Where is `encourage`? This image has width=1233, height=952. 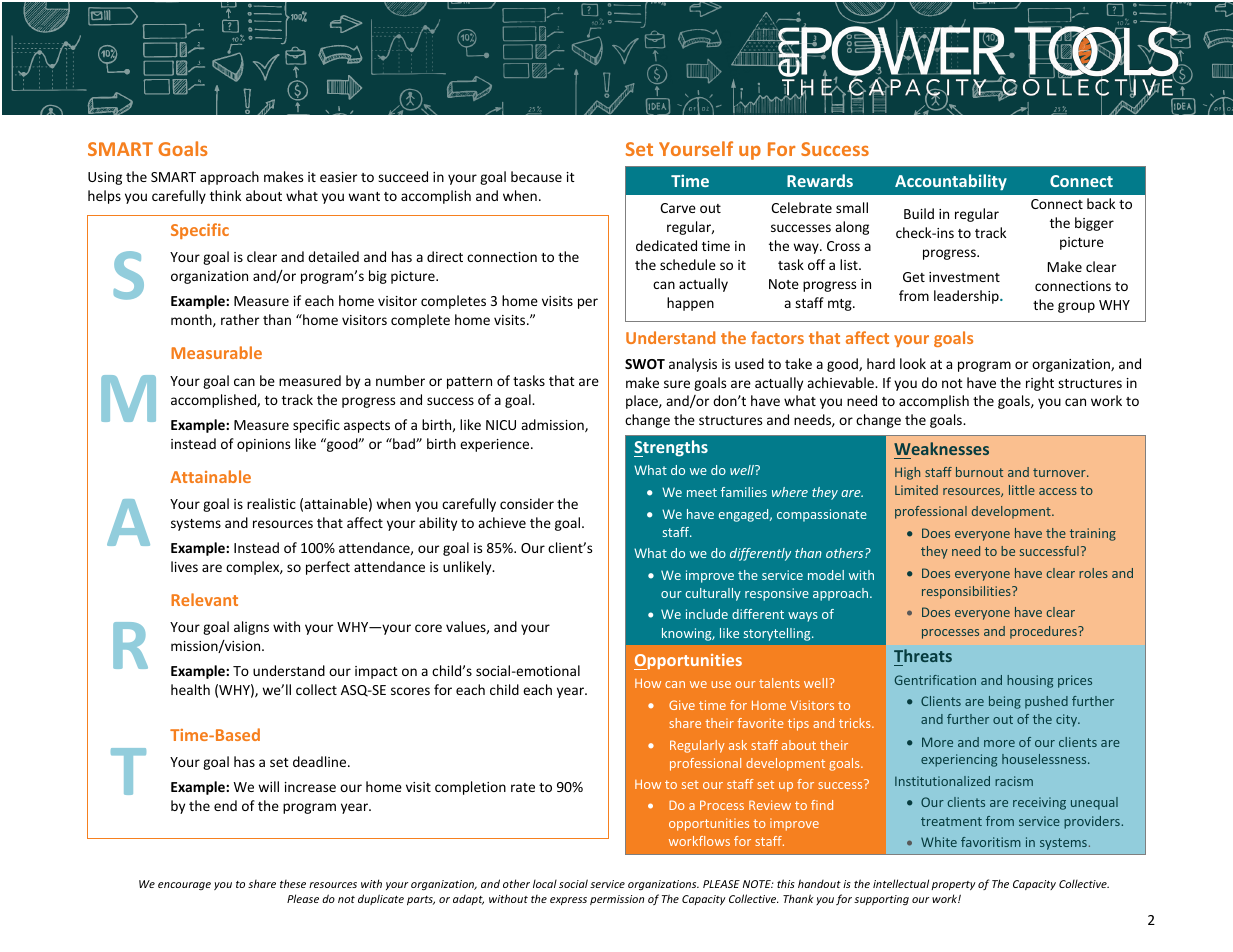
encourage is located at coordinates (184, 886).
